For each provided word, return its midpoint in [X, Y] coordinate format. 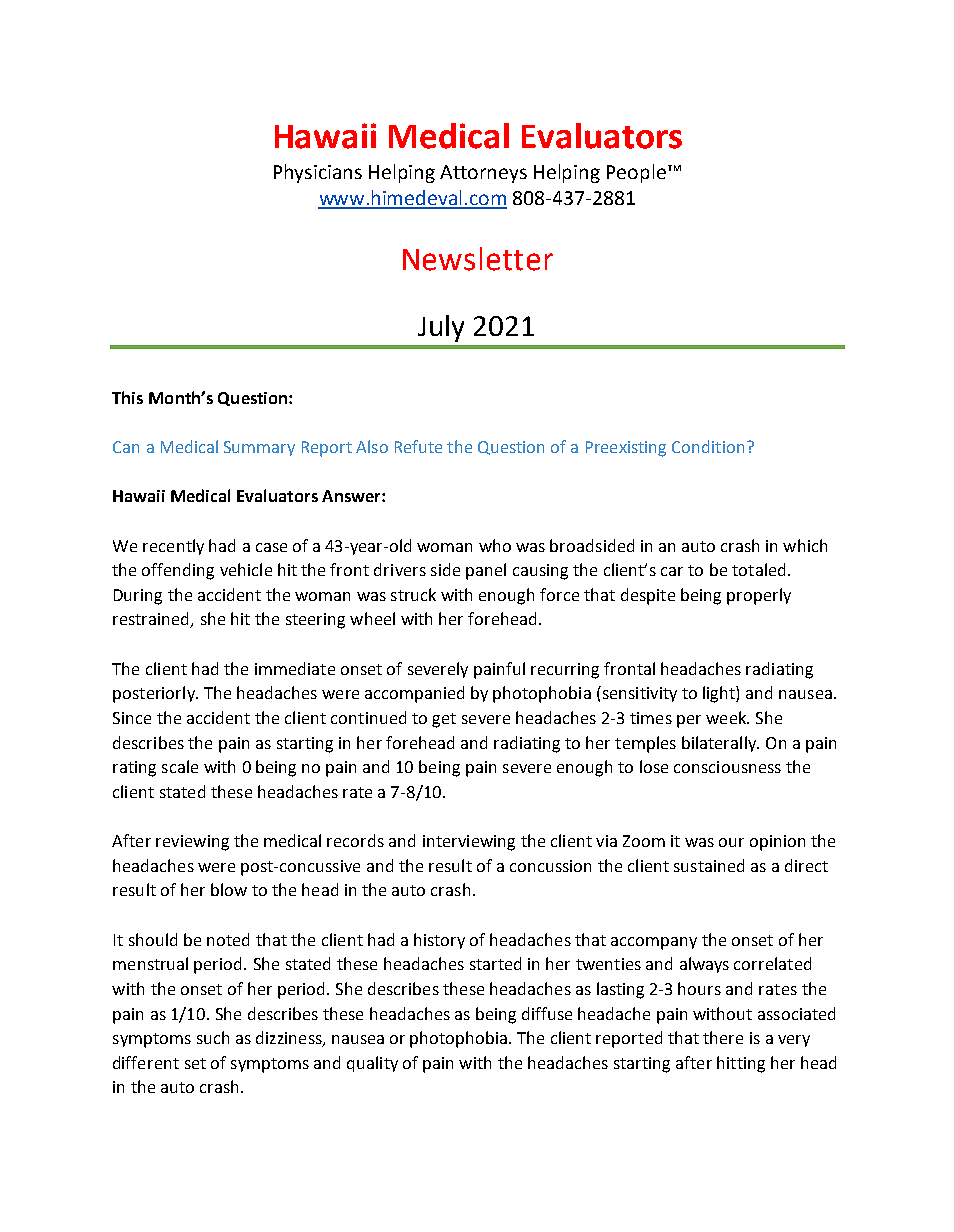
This [127, 397]
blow [229, 889]
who [495, 545]
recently [173, 547]
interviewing [469, 843]
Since [132, 718]
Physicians [318, 173]
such [213, 1037]
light [720, 694]
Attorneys [483, 174]
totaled [758, 569]
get [444, 720]
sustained [709, 865]
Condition [708, 446]
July [441, 328]
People [636, 173]
